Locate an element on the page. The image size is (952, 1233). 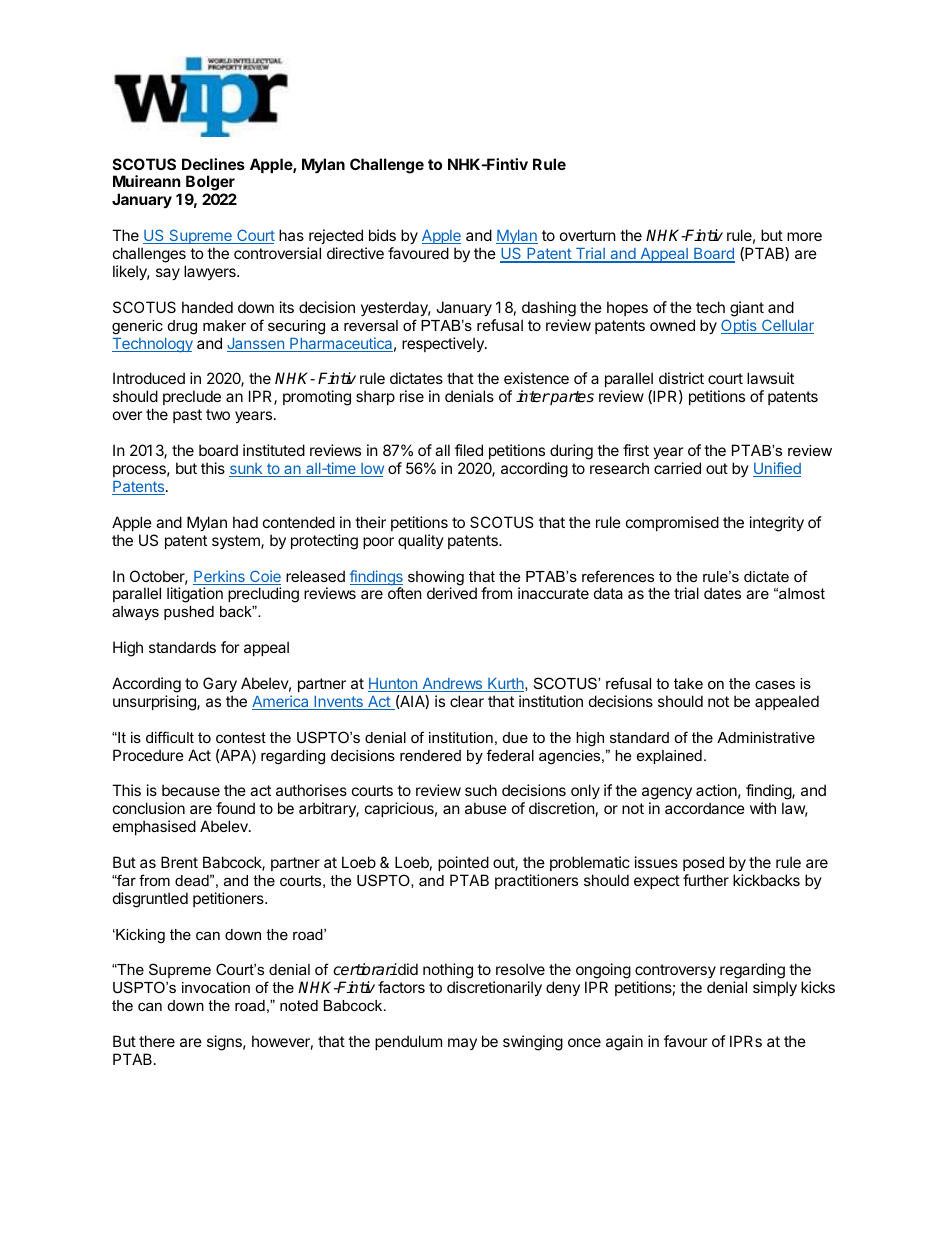
found is located at coordinates (235, 808).
